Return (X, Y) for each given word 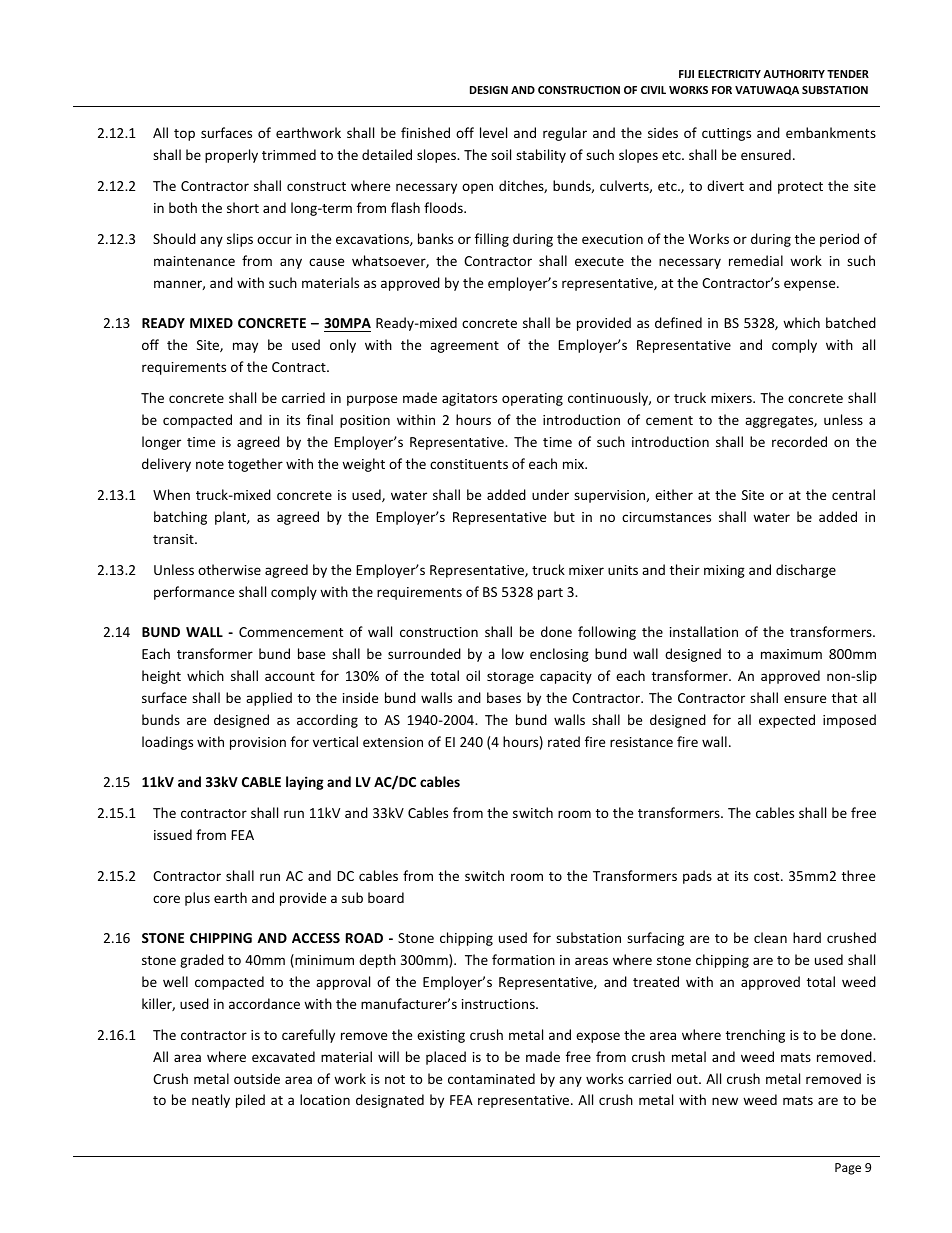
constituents (469, 464)
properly (231, 156)
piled (250, 1101)
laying (305, 783)
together (255, 465)
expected (787, 721)
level (493, 132)
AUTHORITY (794, 74)
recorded (799, 441)
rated (564, 741)
